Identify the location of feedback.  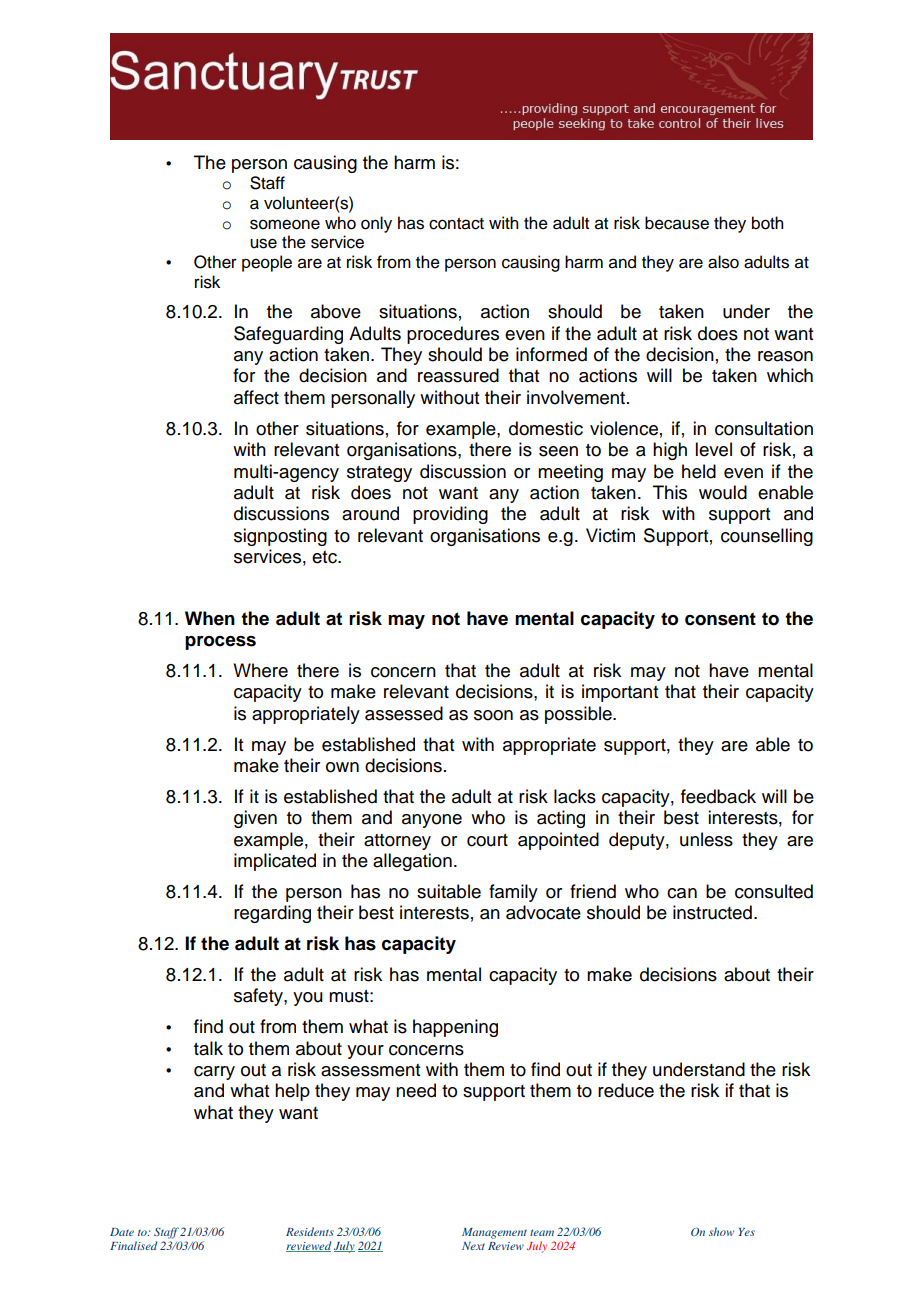
(718, 796).
